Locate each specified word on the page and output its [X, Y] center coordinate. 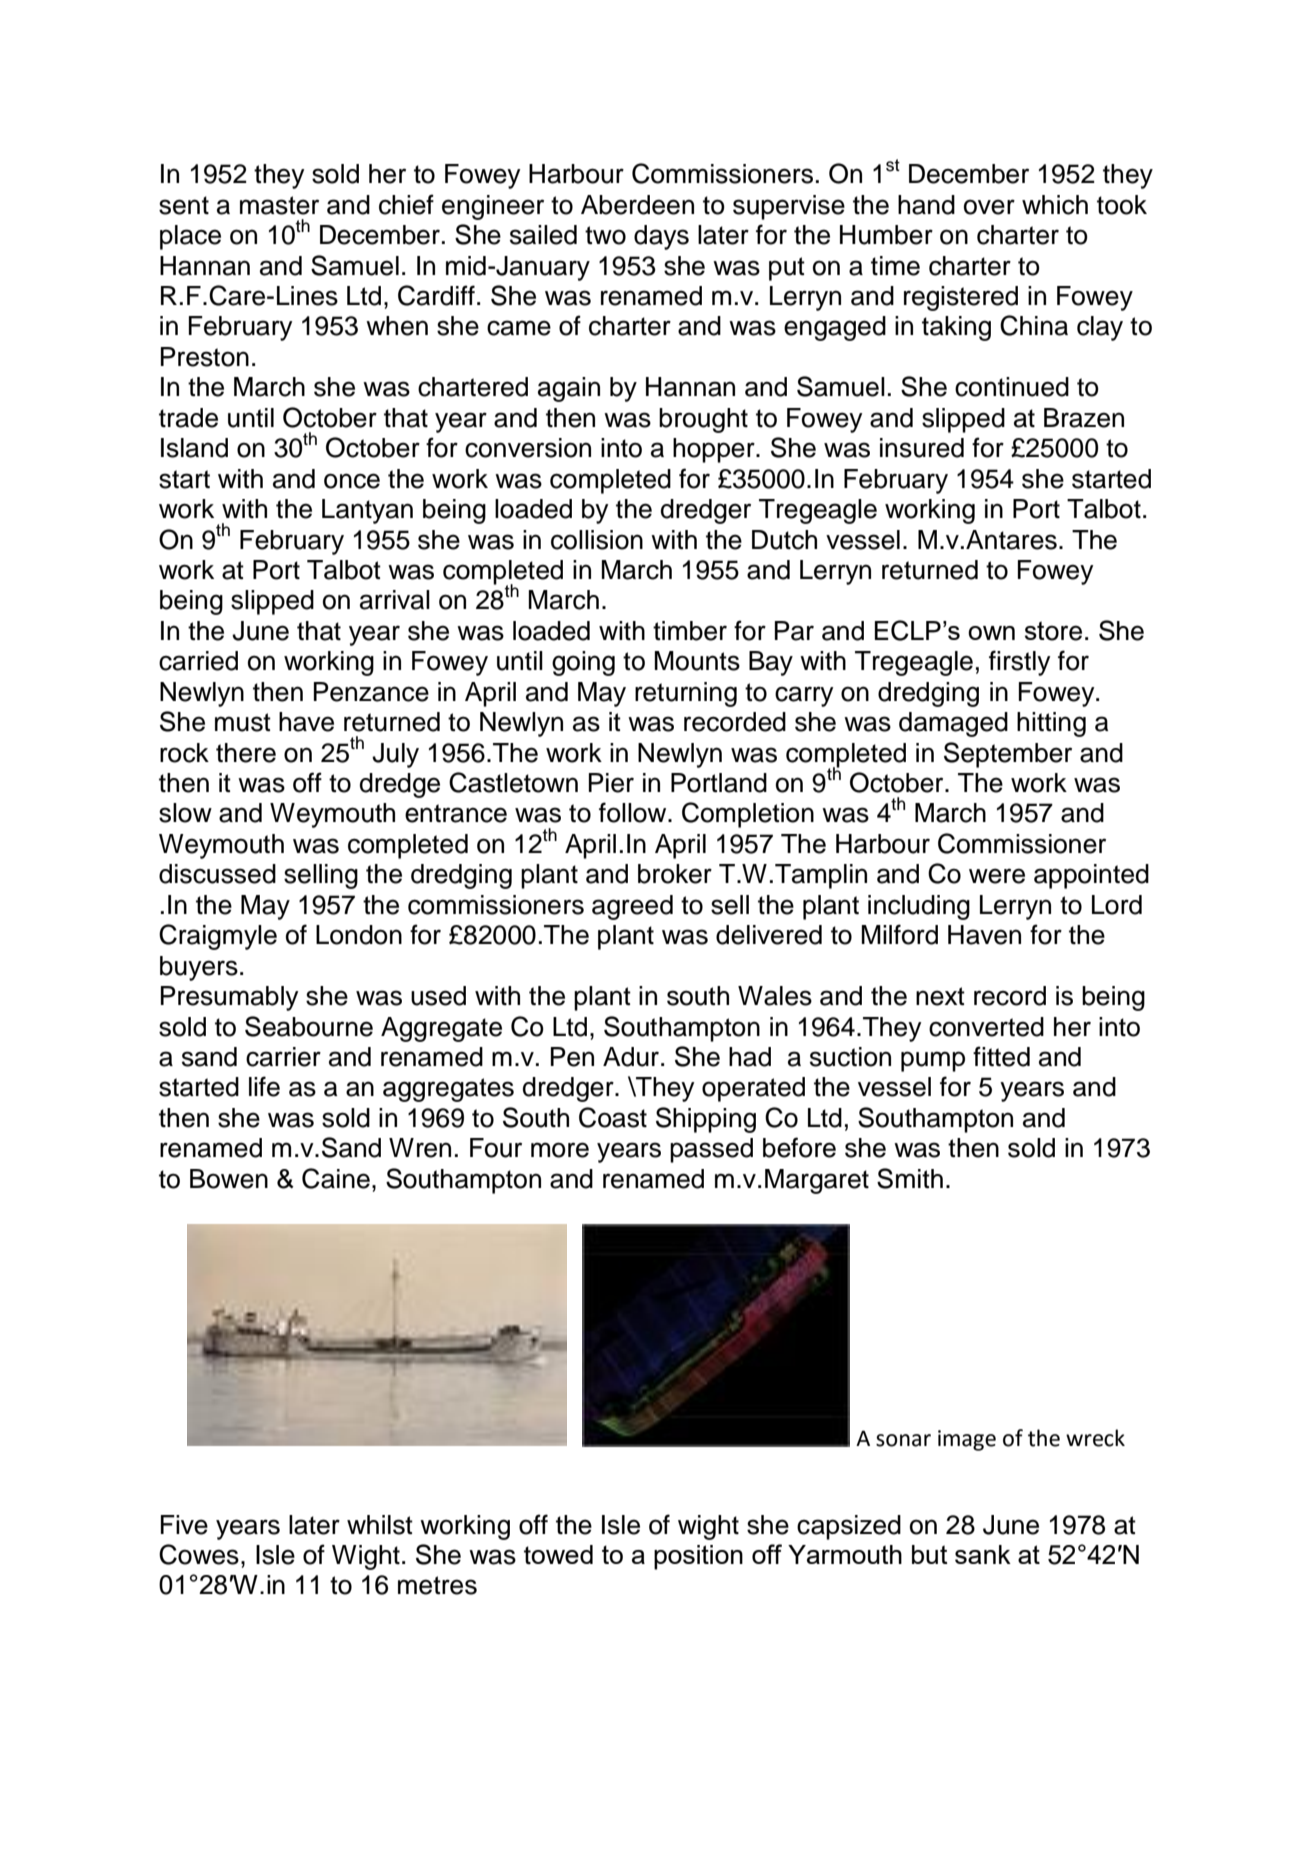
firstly [1019, 663]
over [989, 207]
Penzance [371, 692]
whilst [380, 1525]
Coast [613, 1117]
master [279, 205]
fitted [1001, 1056]
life [264, 1086]
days [661, 237]
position [698, 1557]
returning [686, 694]
